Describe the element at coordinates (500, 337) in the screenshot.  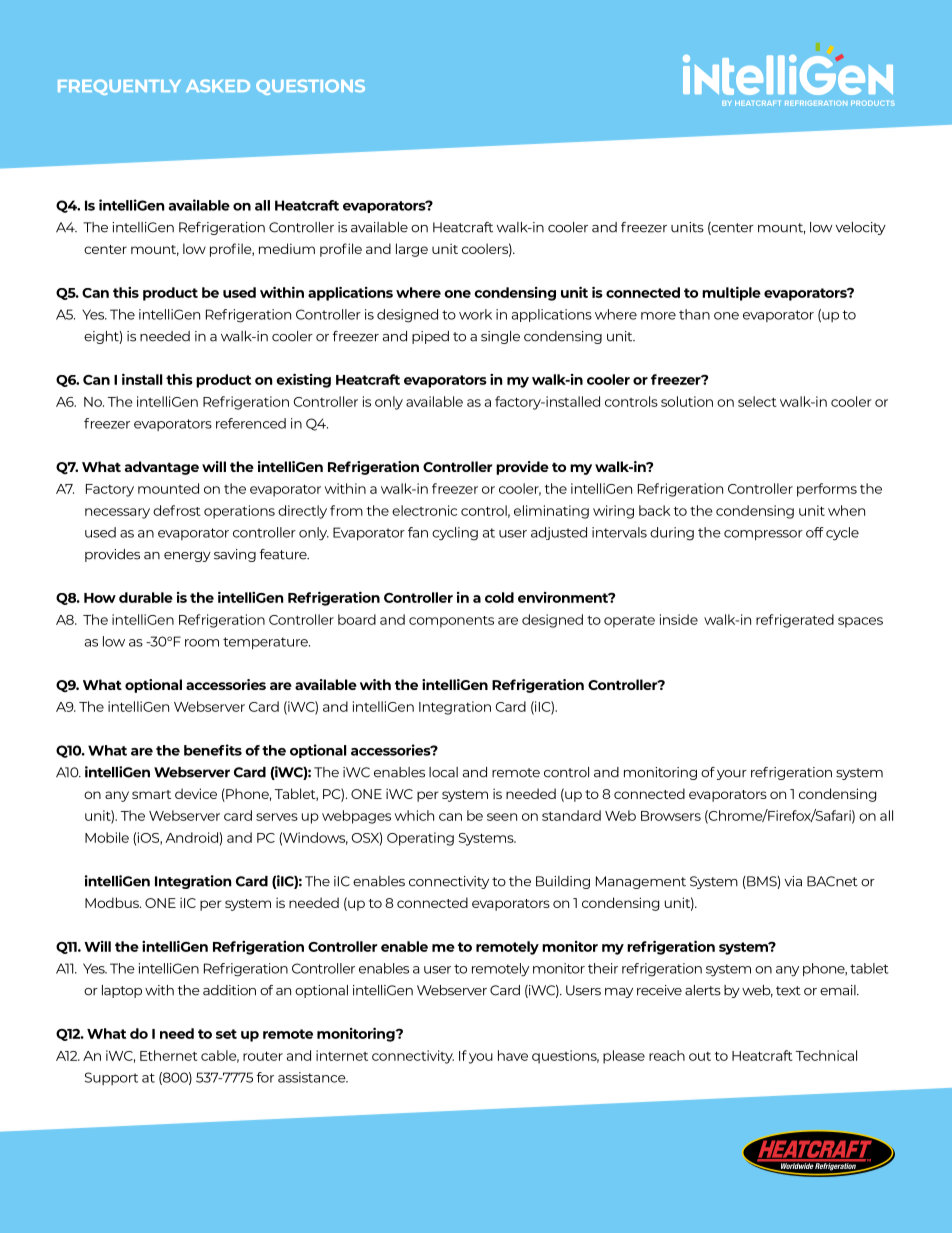
I see `single` at that location.
